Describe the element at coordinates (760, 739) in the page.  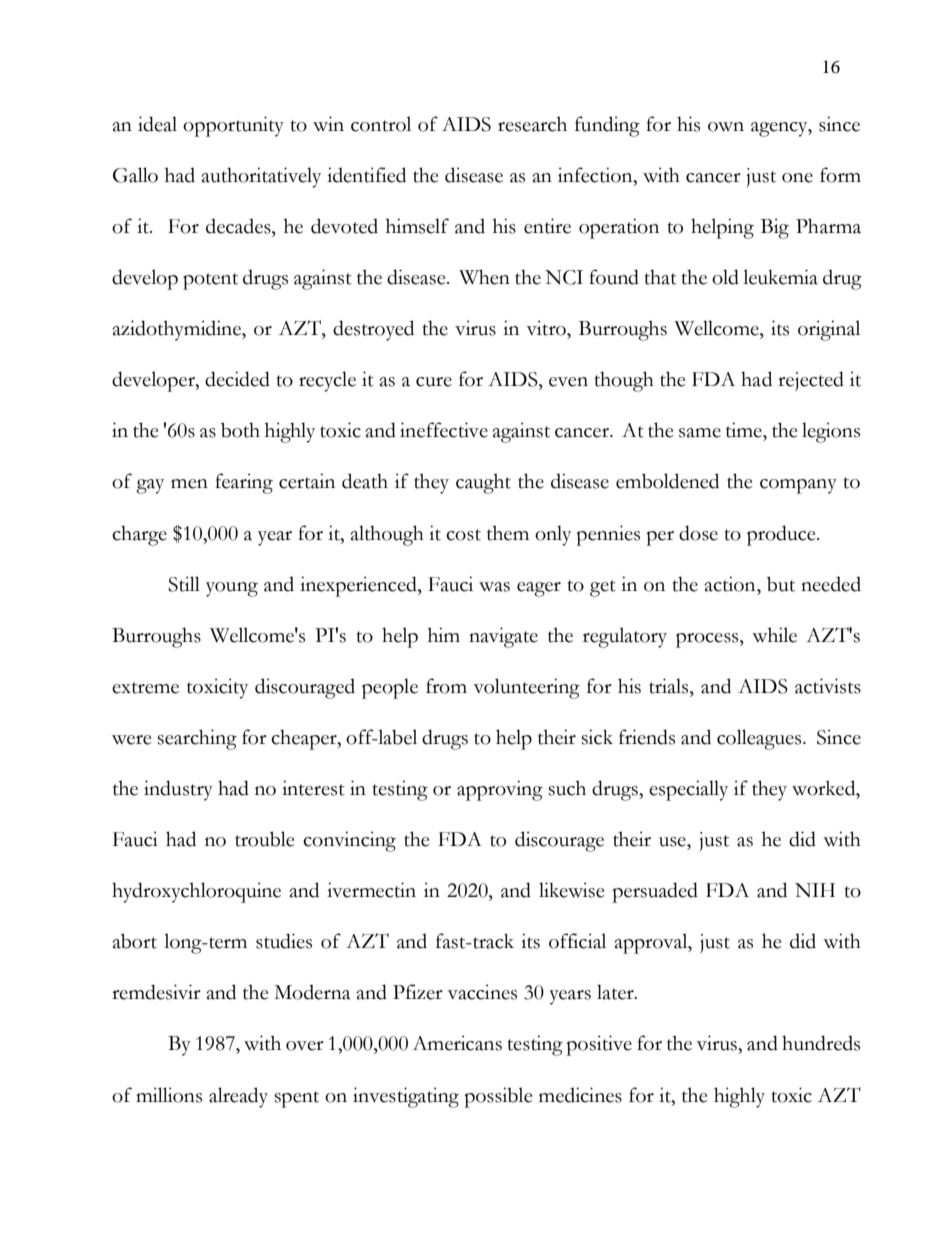
I see `colleagues` at that location.
